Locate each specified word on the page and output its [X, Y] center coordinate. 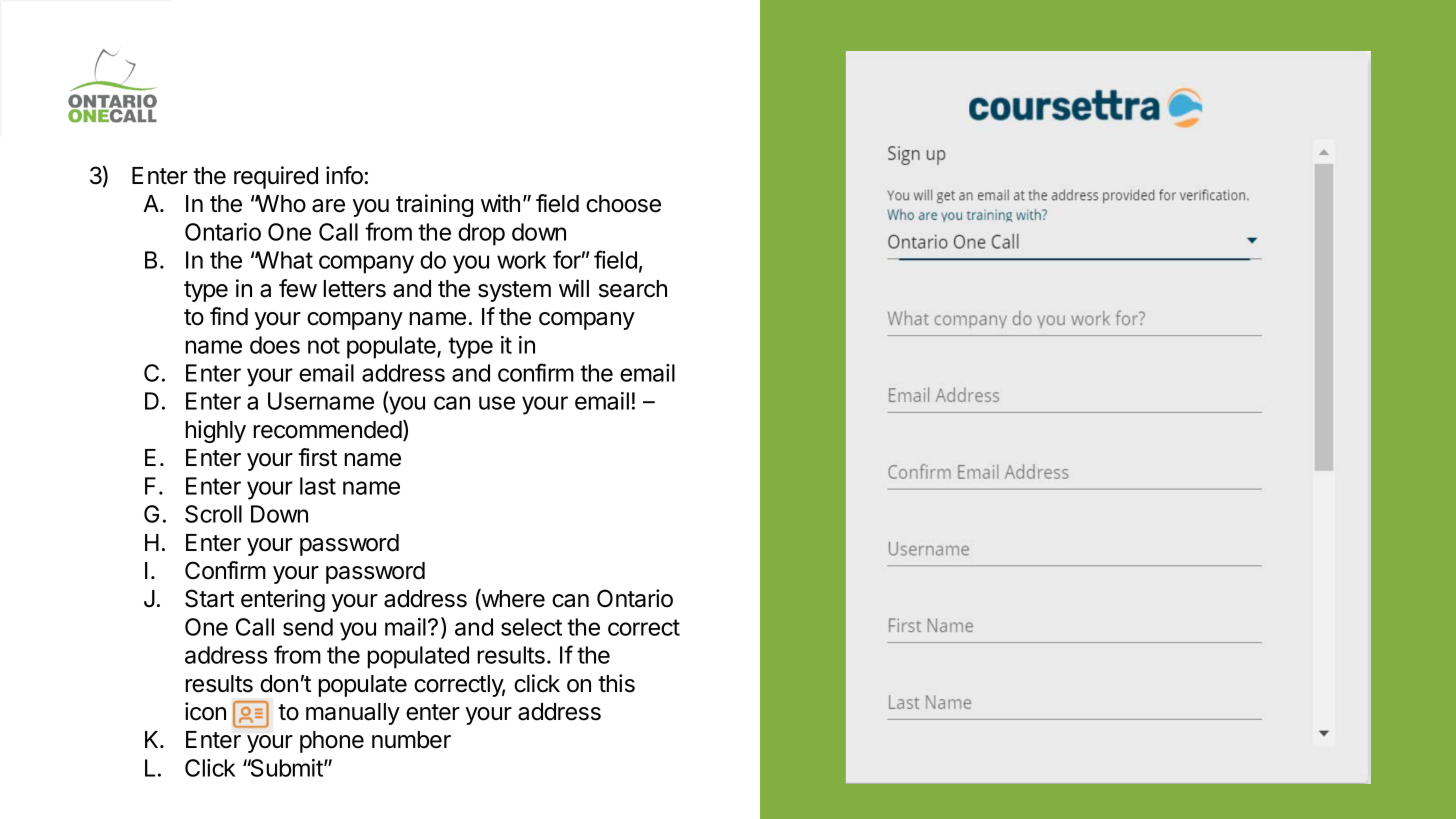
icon [205, 711]
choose [623, 204]
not [324, 345]
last [318, 486]
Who [280, 204]
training [434, 205]
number [411, 740]
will [574, 288]
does [275, 345]
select [531, 627]
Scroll [213, 514]
